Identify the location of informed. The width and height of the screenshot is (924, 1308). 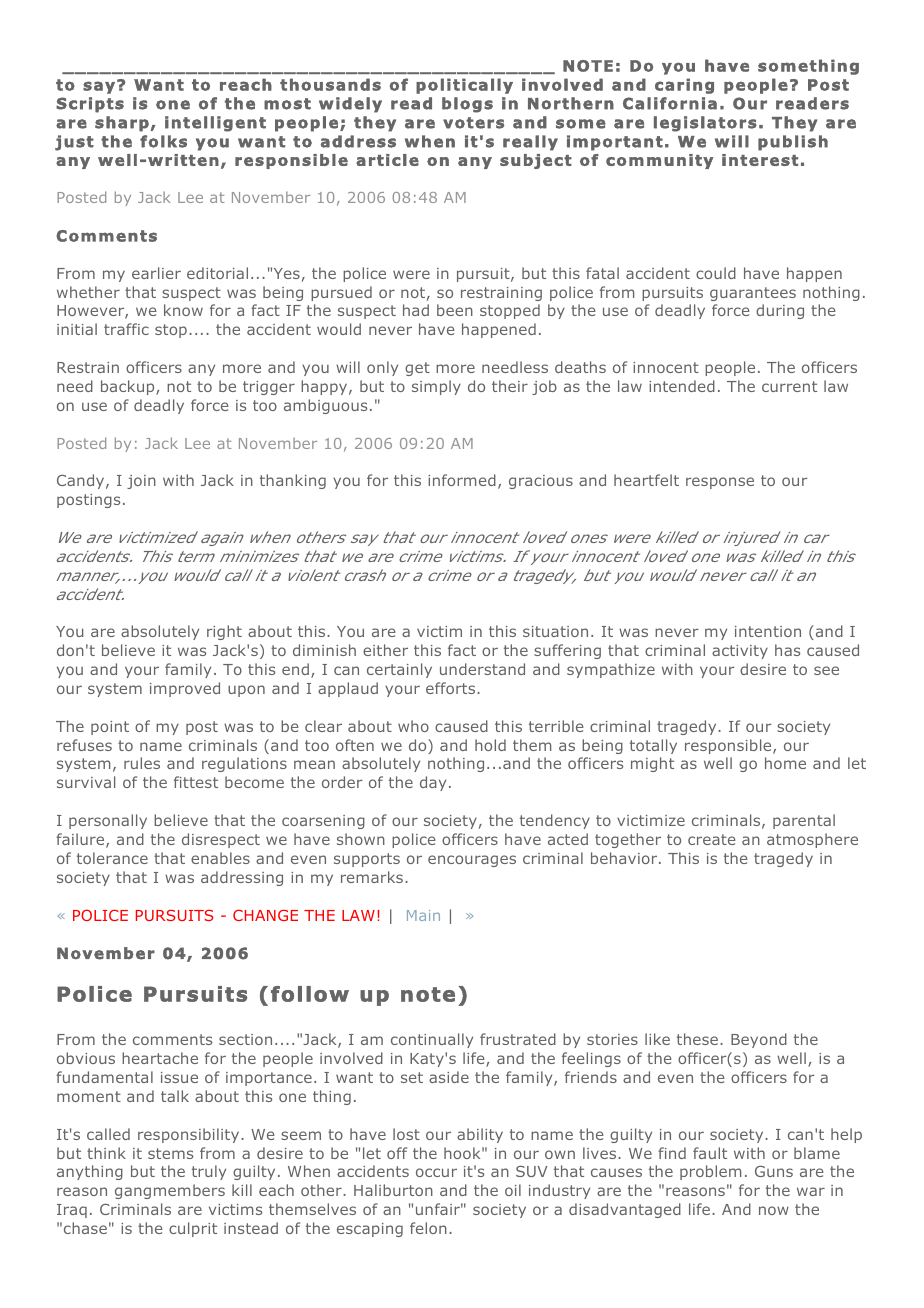
(462, 480).
